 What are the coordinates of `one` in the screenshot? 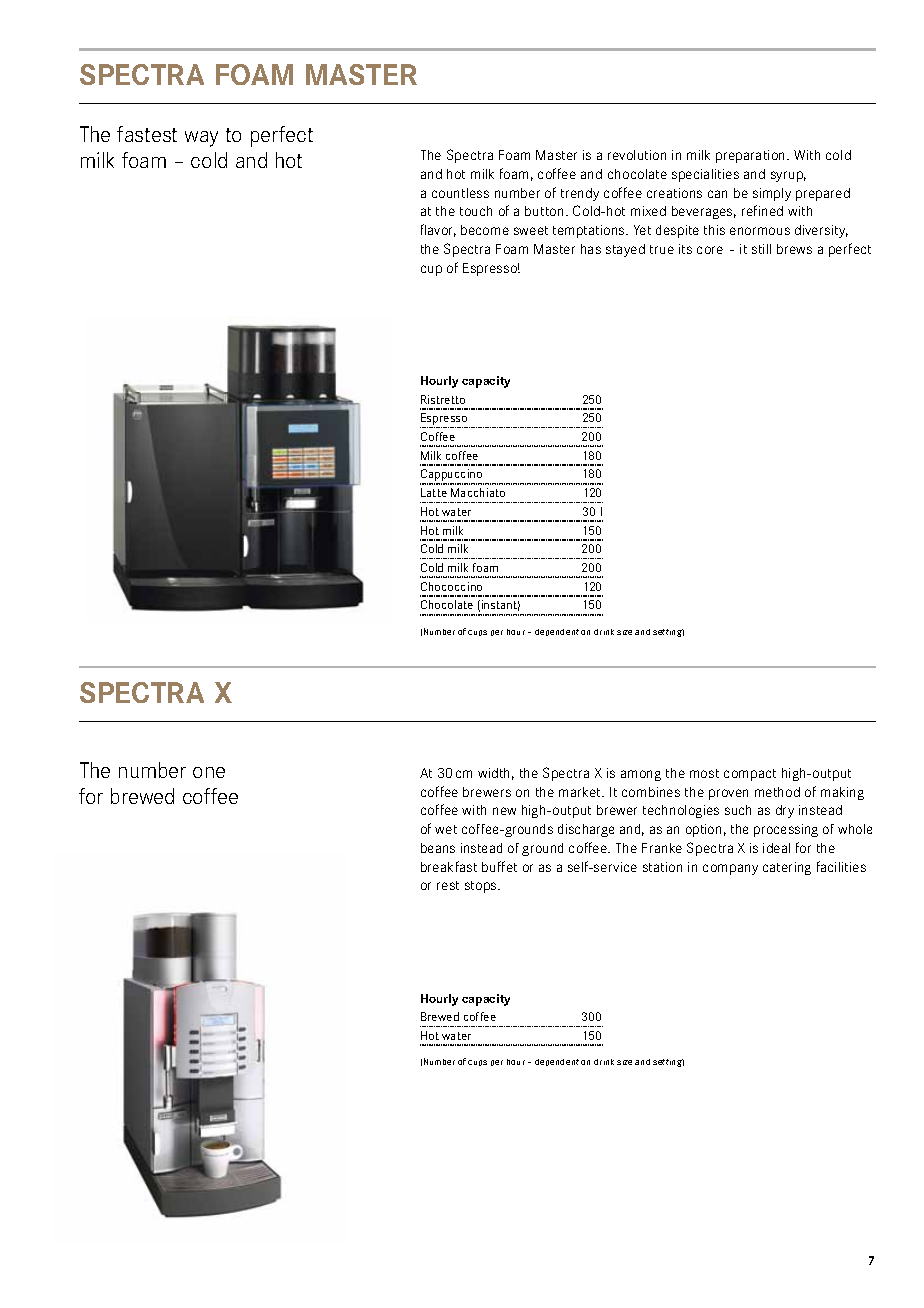 It's located at (209, 772).
